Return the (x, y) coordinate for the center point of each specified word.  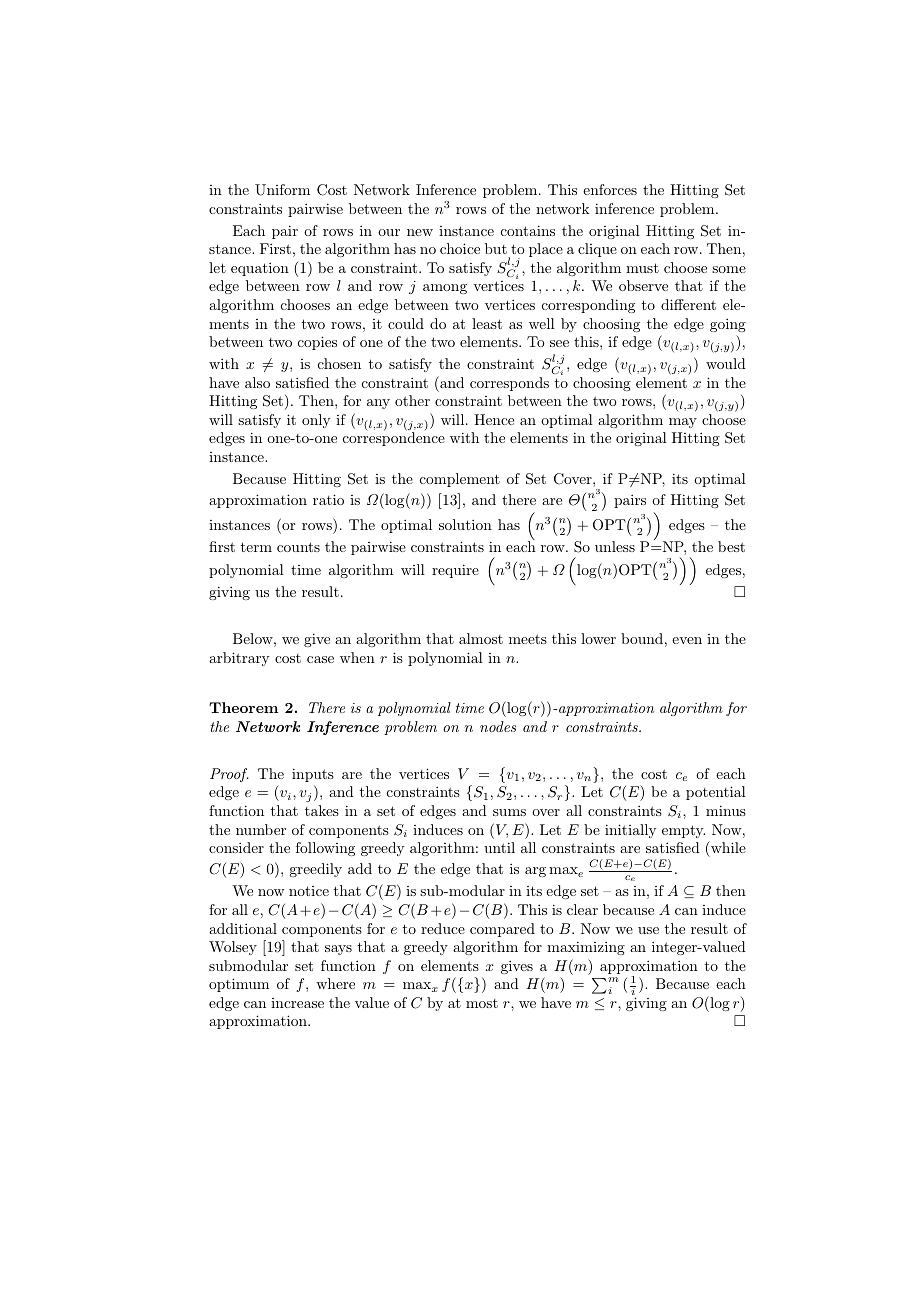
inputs (313, 775)
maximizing (586, 948)
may (683, 423)
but (496, 248)
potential (716, 793)
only (316, 421)
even (687, 640)
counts (298, 547)
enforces (610, 189)
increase (297, 1003)
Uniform (282, 190)
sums (509, 812)
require (455, 571)
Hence (494, 419)
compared (502, 930)
